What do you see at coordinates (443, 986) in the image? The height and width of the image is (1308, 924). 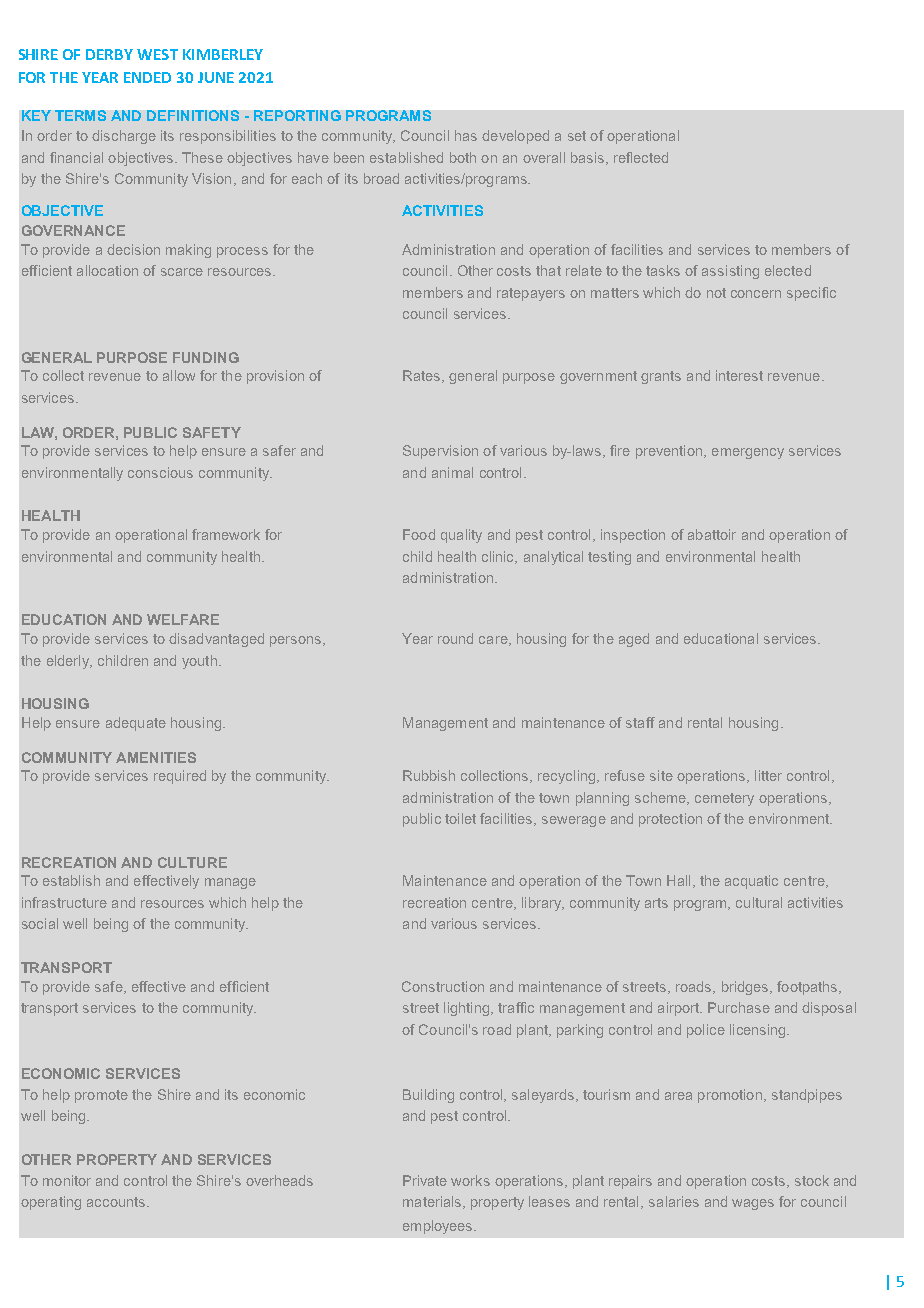 I see `Construction` at bounding box center [443, 986].
